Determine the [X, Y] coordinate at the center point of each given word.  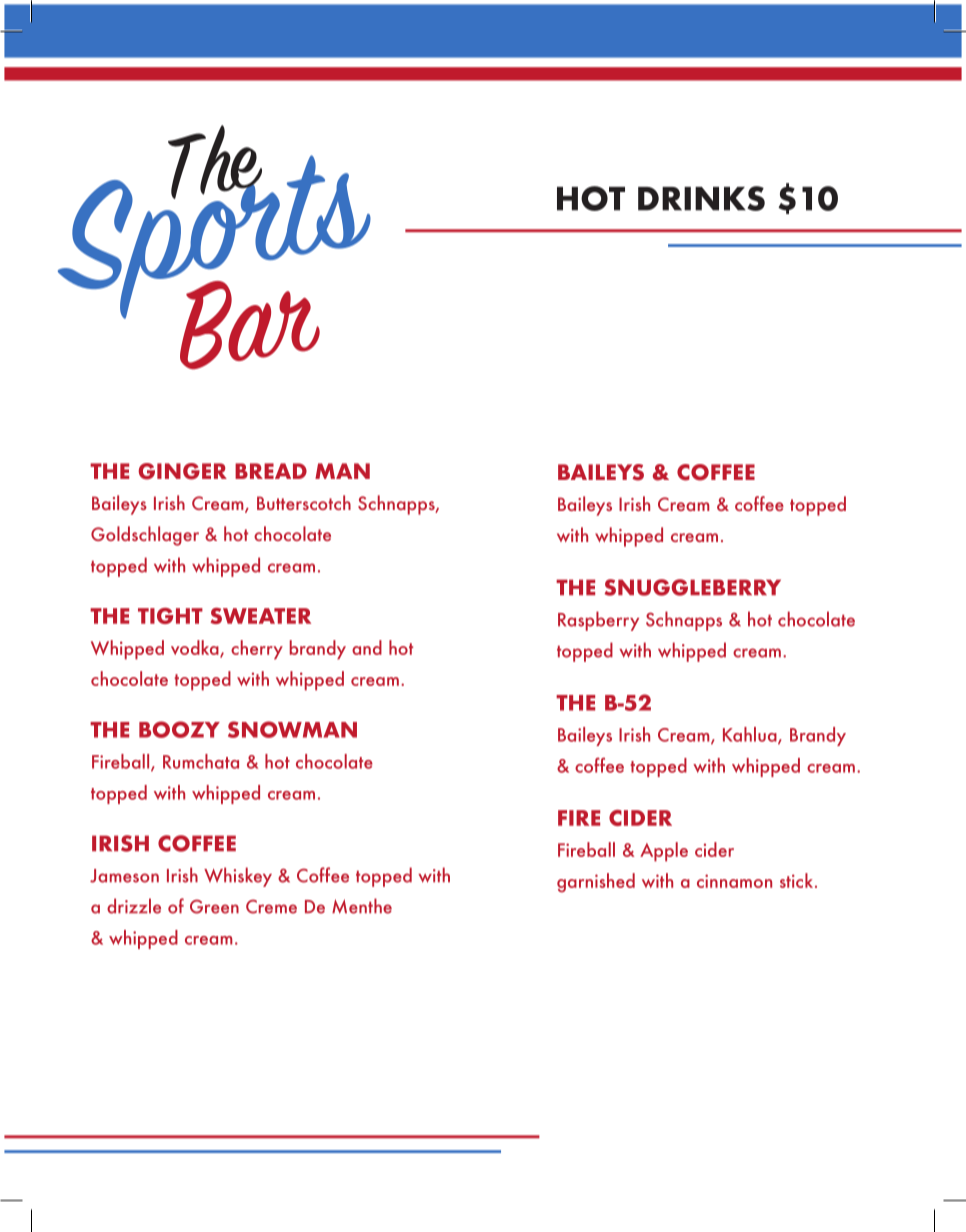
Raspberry [598, 621]
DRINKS [701, 198]
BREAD [271, 471]
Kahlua [751, 735]
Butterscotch [304, 502]
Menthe [362, 906]
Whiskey [238, 877]
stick [798, 880]
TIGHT [170, 616]
